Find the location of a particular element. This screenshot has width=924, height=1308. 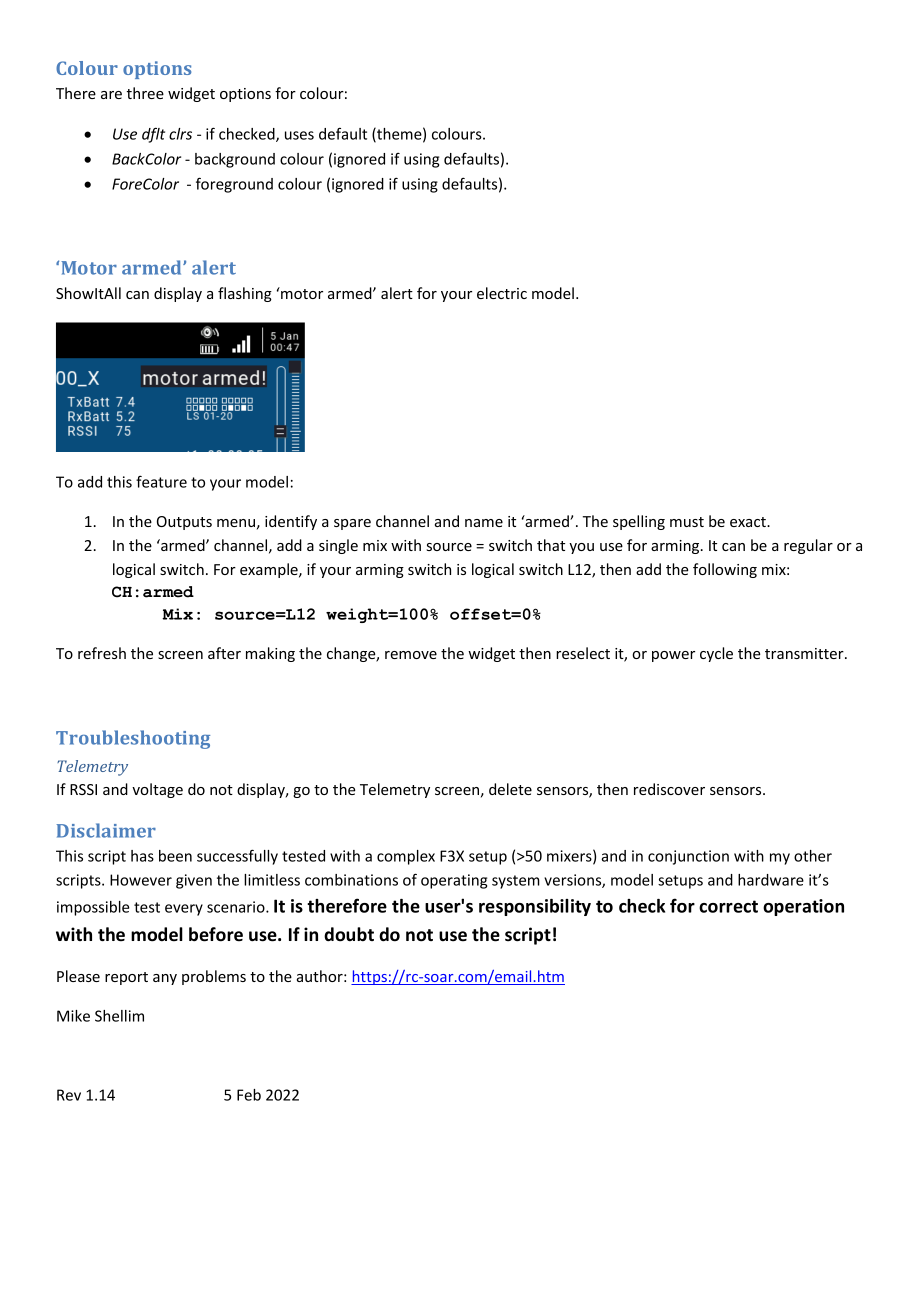

name is located at coordinates (484, 523).
